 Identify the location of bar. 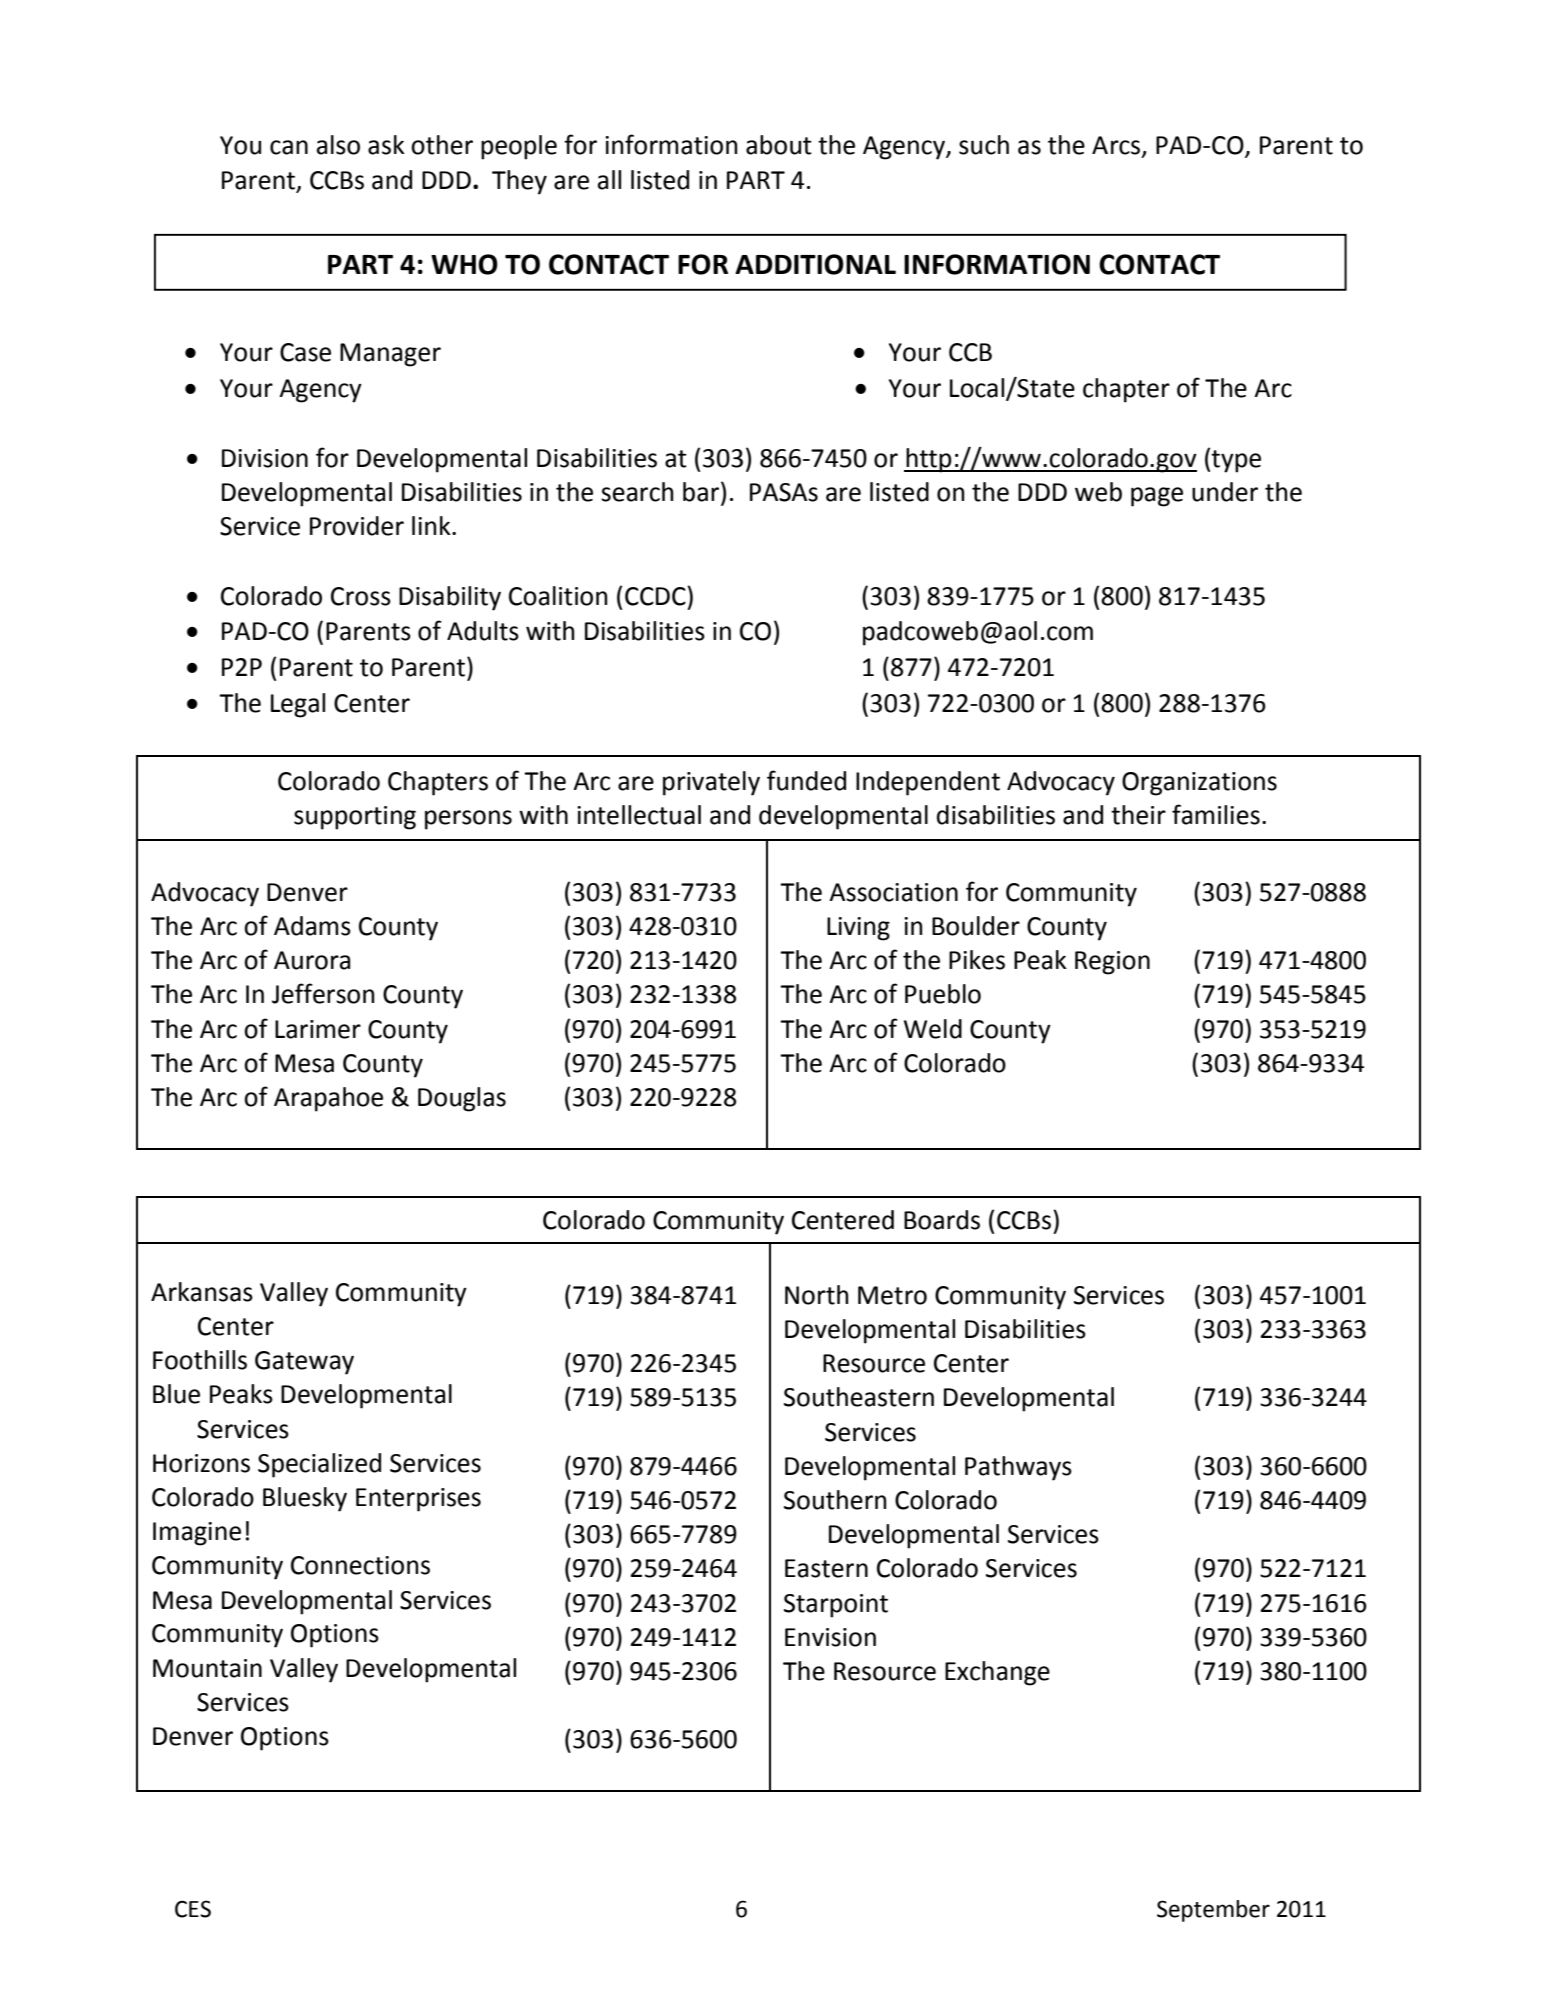
(702, 491).
